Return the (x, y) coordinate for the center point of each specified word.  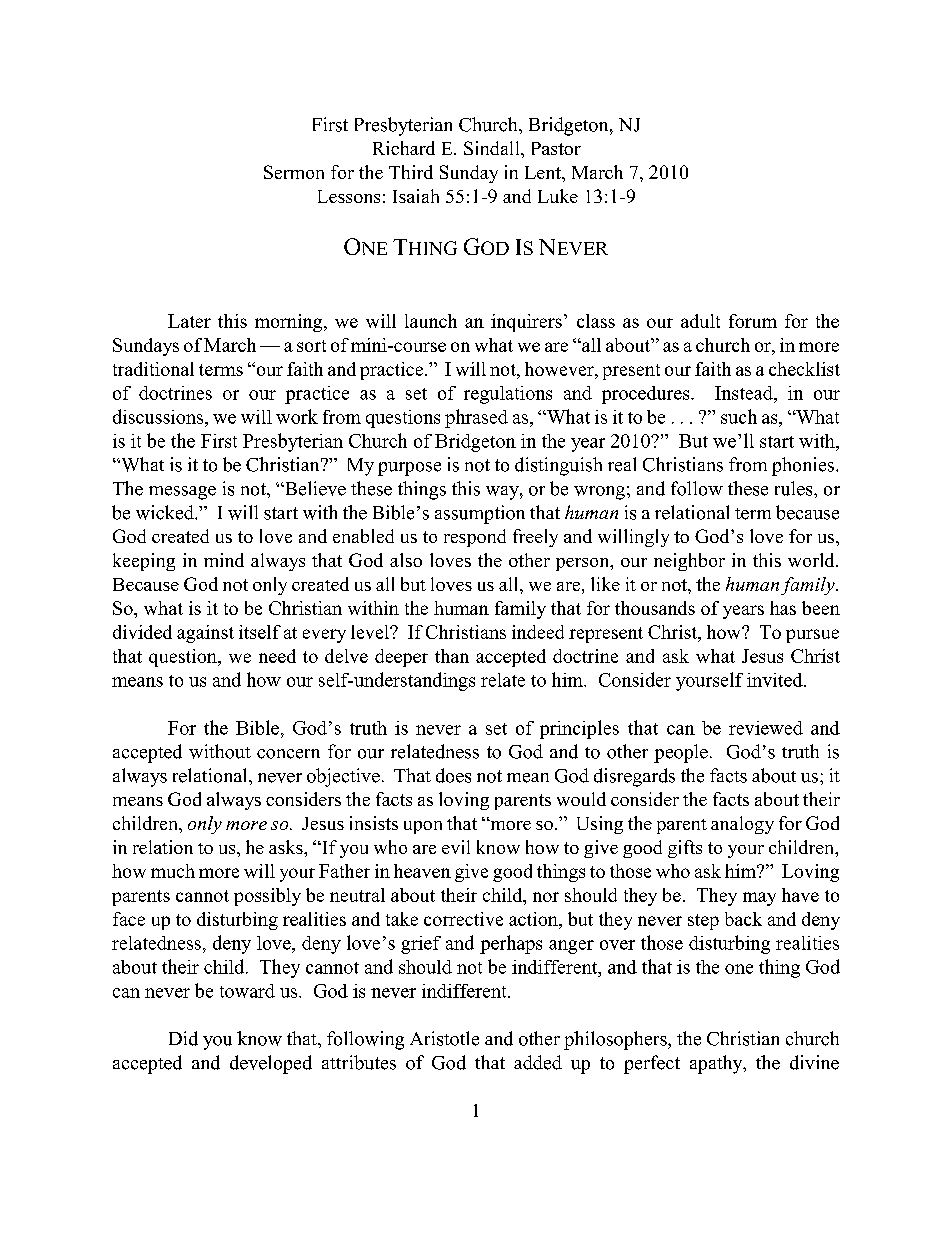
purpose (409, 469)
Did (183, 1038)
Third (411, 172)
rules (795, 488)
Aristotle (444, 1038)
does (453, 775)
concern (288, 754)
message (182, 493)
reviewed (766, 728)
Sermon (294, 172)
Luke (558, 196)
